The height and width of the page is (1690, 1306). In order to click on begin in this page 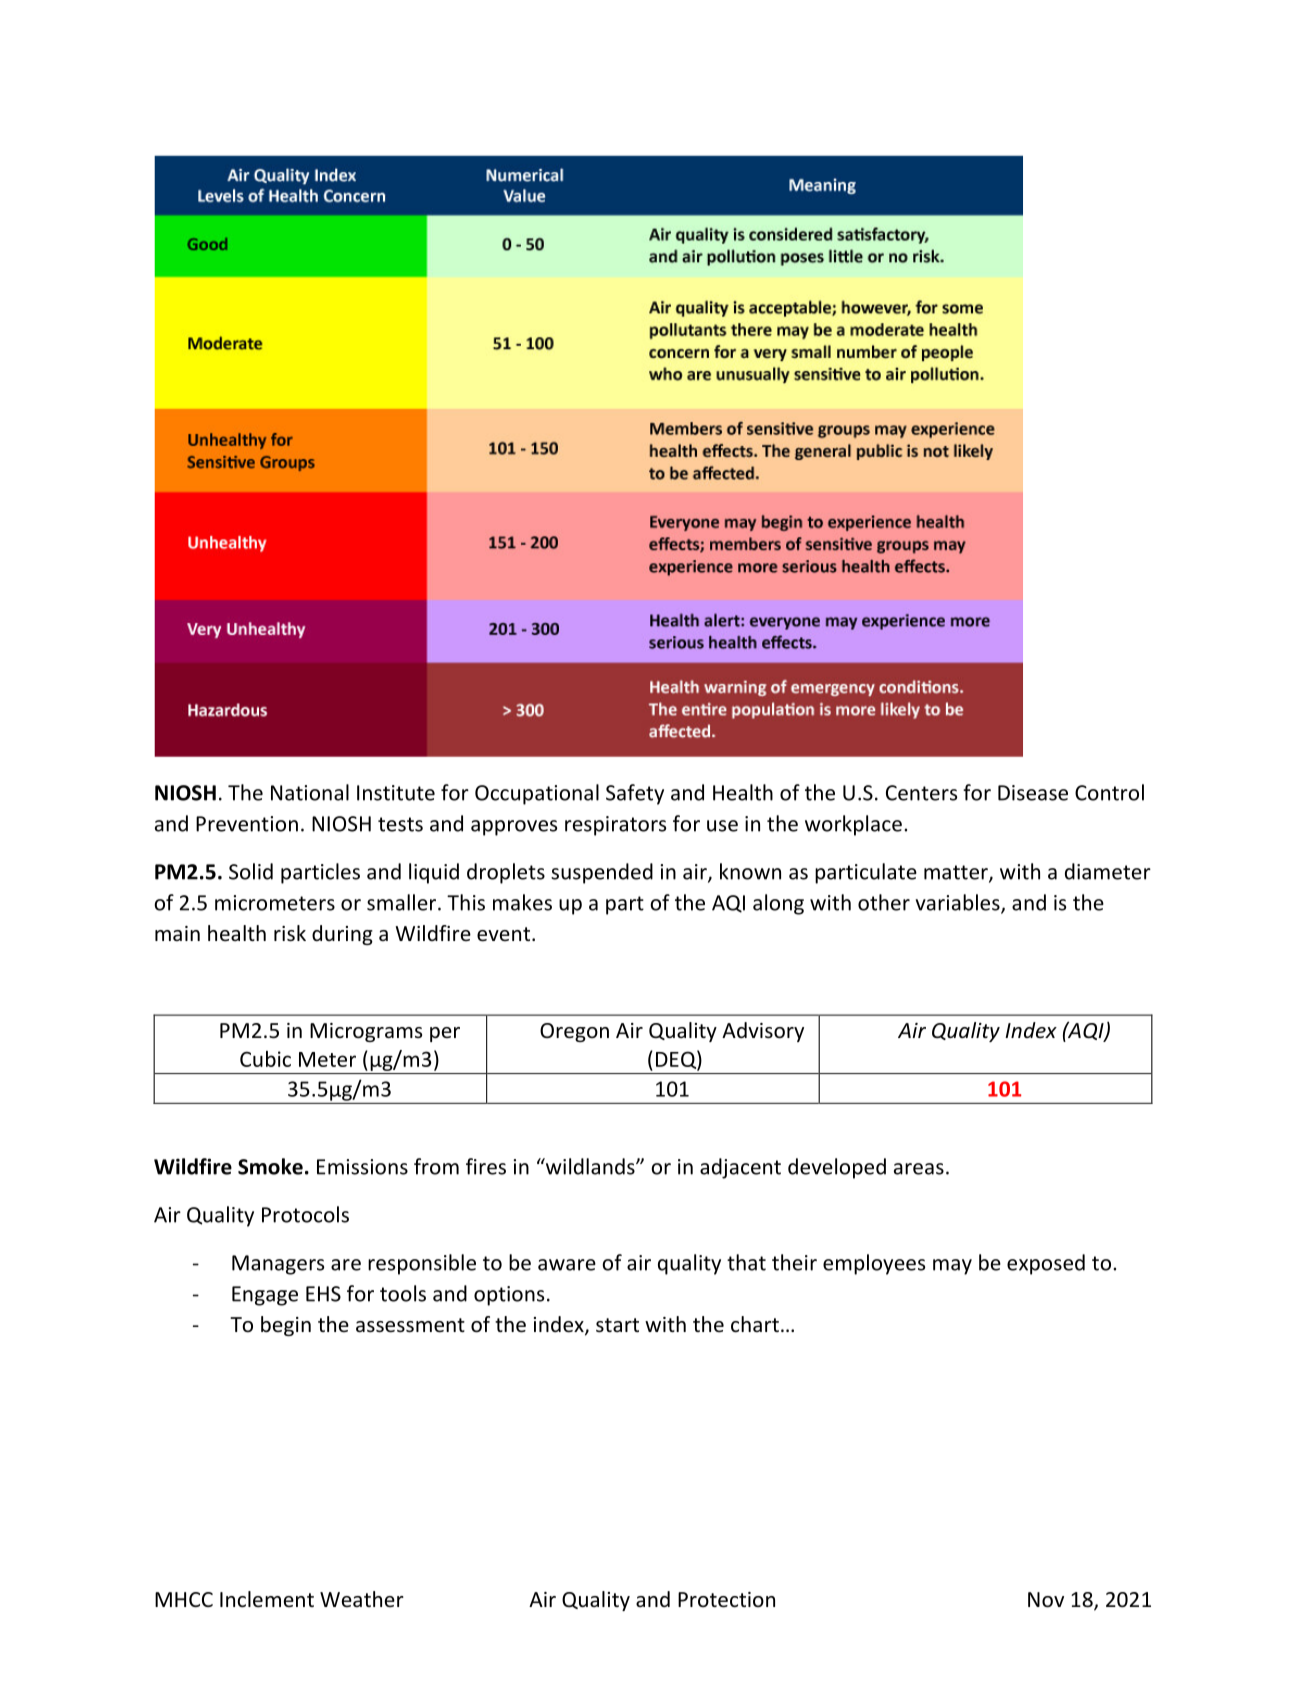, I will do `click(286, 1326)`.
